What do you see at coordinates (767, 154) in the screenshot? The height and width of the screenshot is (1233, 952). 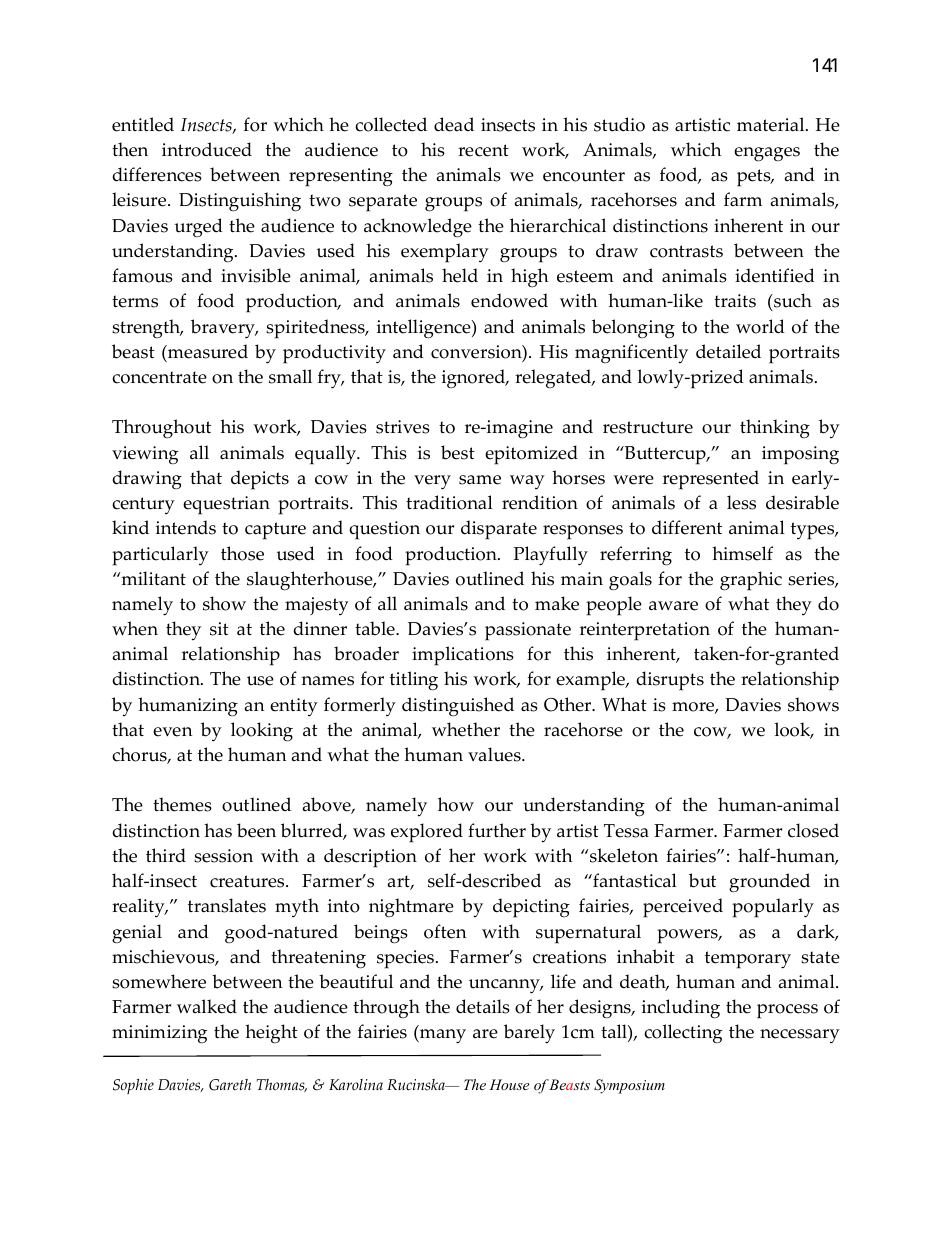 I see `engages` at bounding box center [767, 154].
